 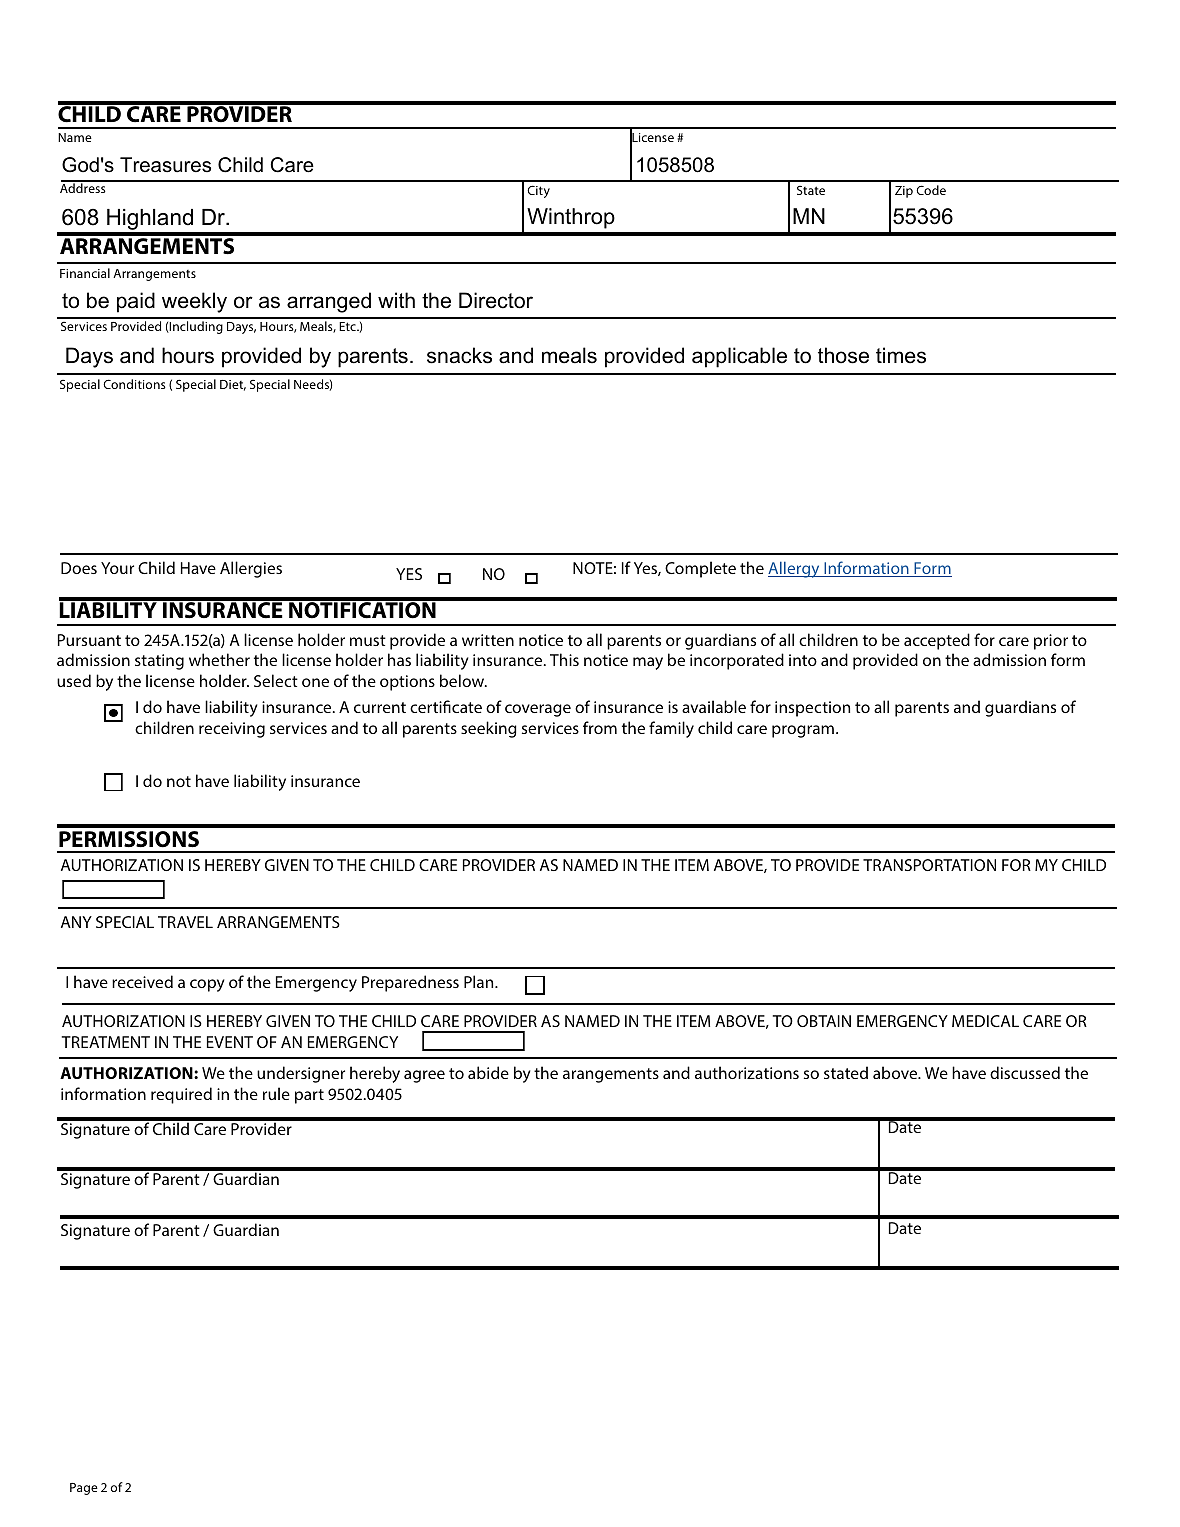 What do you see at coordinates (84, 187) in the screenshot?
I see `Address` at bounding box center [84, 187].
